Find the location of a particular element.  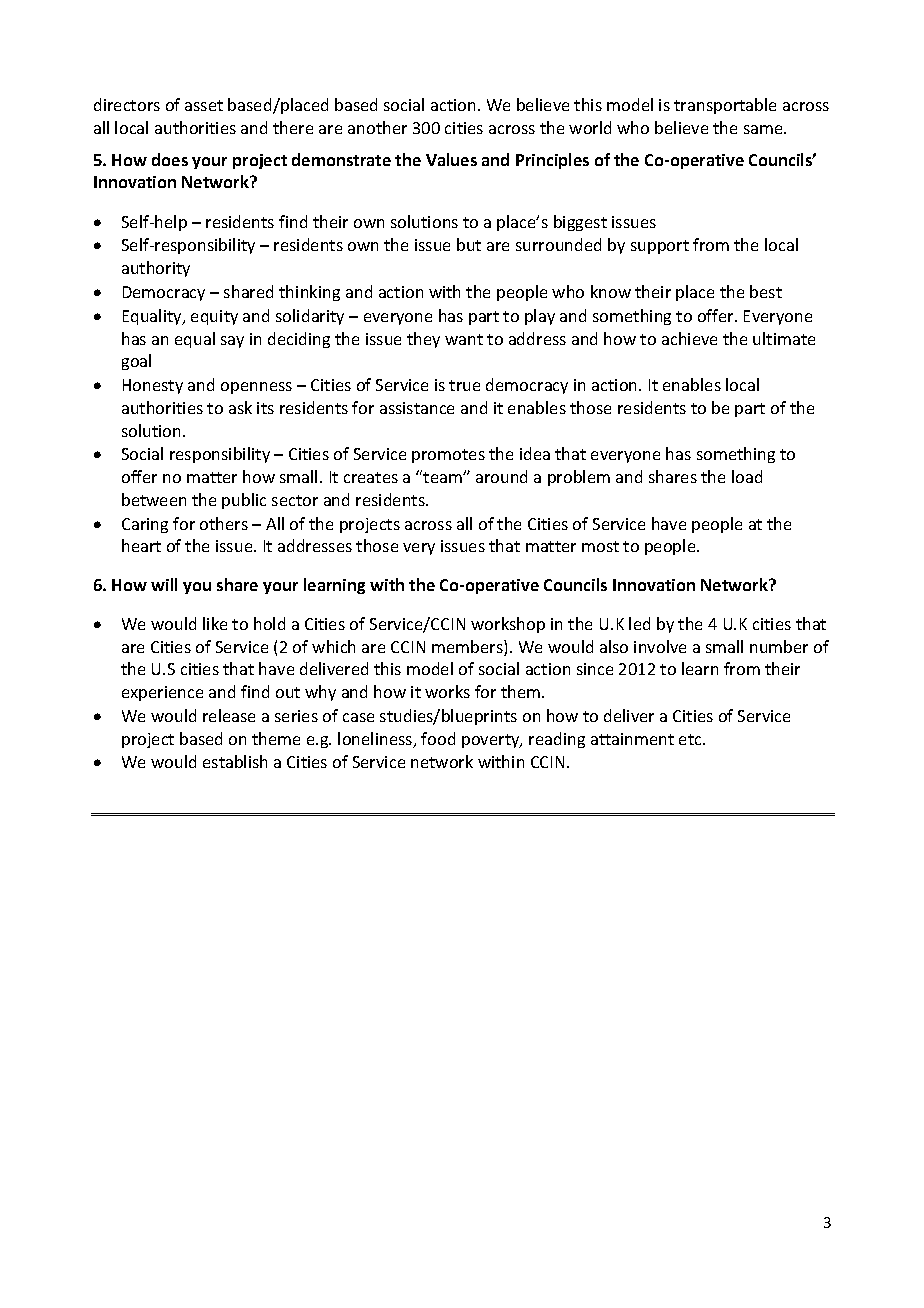

most is located at coordinates (600, 546).
